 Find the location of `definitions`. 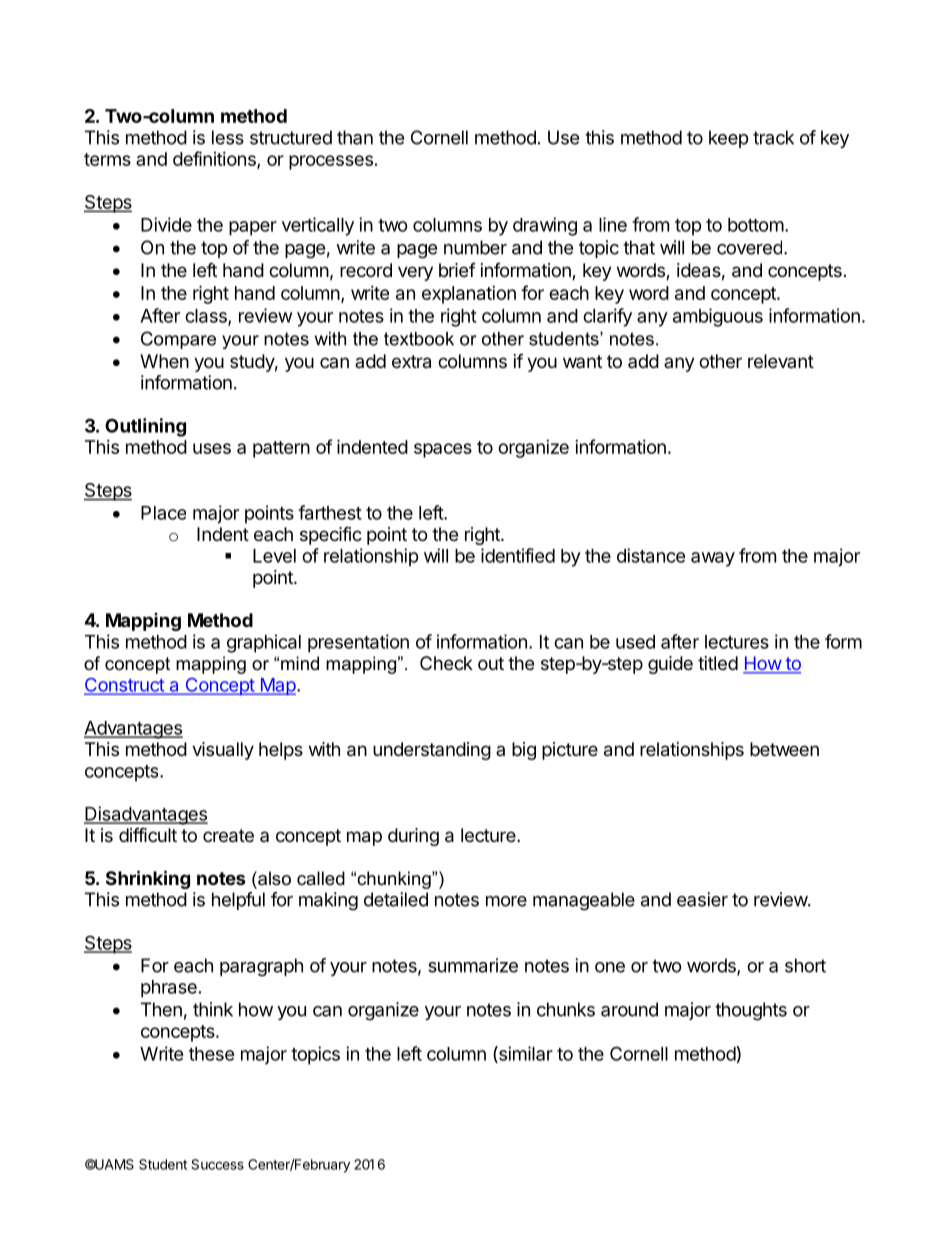

definitions is located at coordinates (215, 159).
